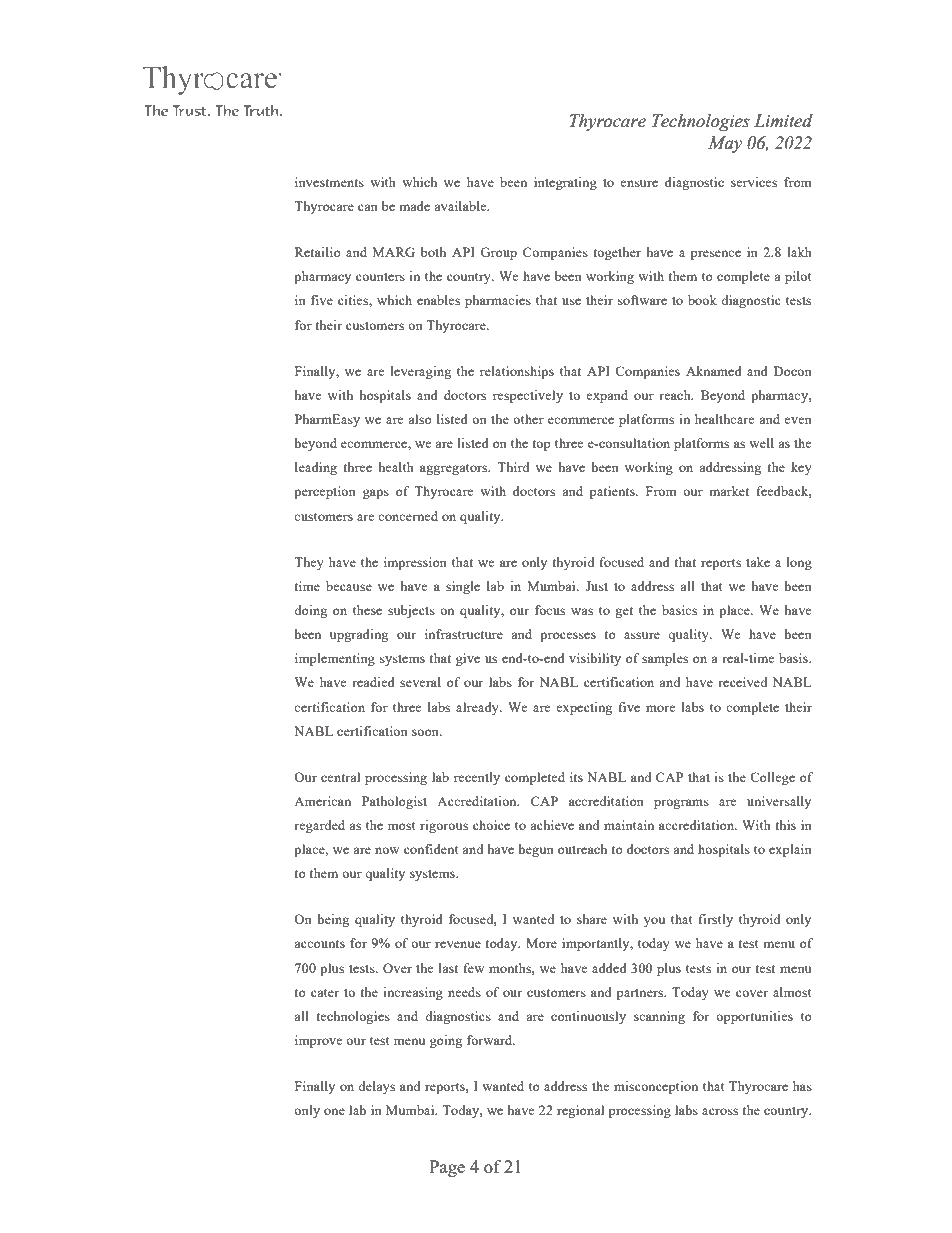 The image size is (952, 1233). What do you see at coordinates (334, 1111) in the image?
I see `one` at bounding box center [334, 1111].
